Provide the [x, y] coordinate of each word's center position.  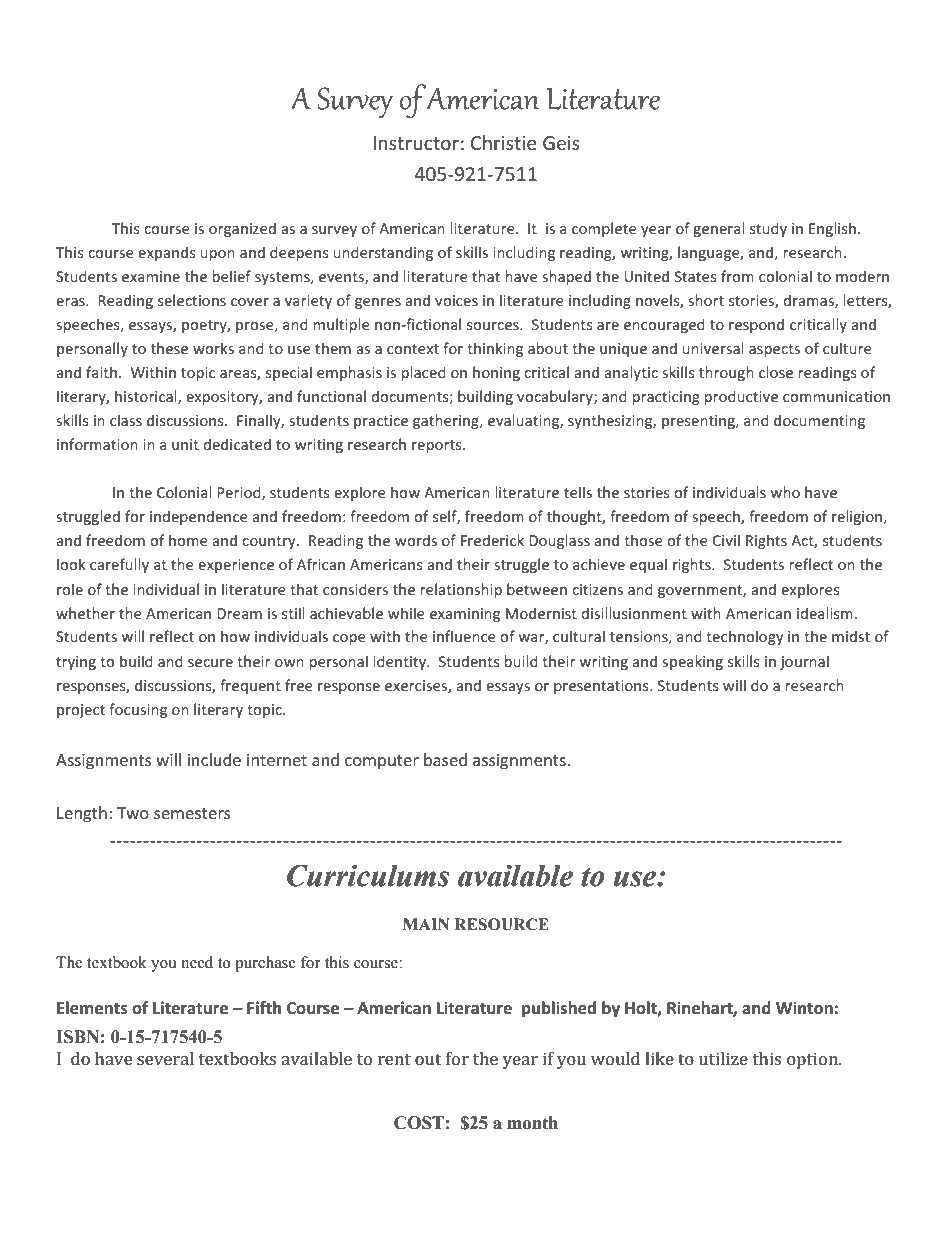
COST [419, 1123]
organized [242, 229]
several [165, 1058]
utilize [723, 1058]
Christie [503, 142]
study [768, 229]
